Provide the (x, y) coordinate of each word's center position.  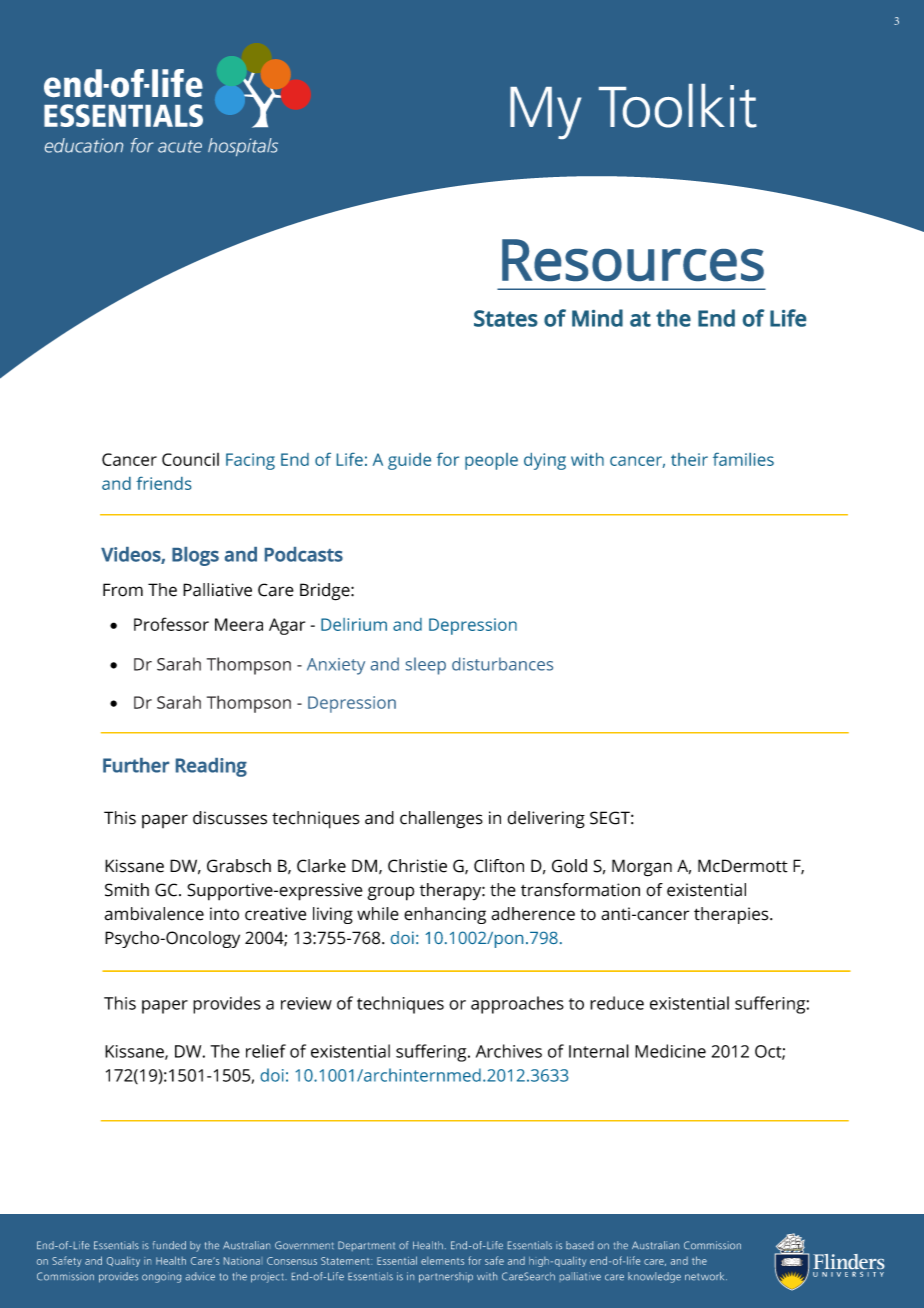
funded (169, 1245)
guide (409, 461)
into (224, 914)
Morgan (642, 868)
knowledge (654, 1277)
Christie (417, 866)
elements (442, 1261)
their (689, 459)
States (506, 318)
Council (190, 459)
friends (163, 483)
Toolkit (678, 106)
